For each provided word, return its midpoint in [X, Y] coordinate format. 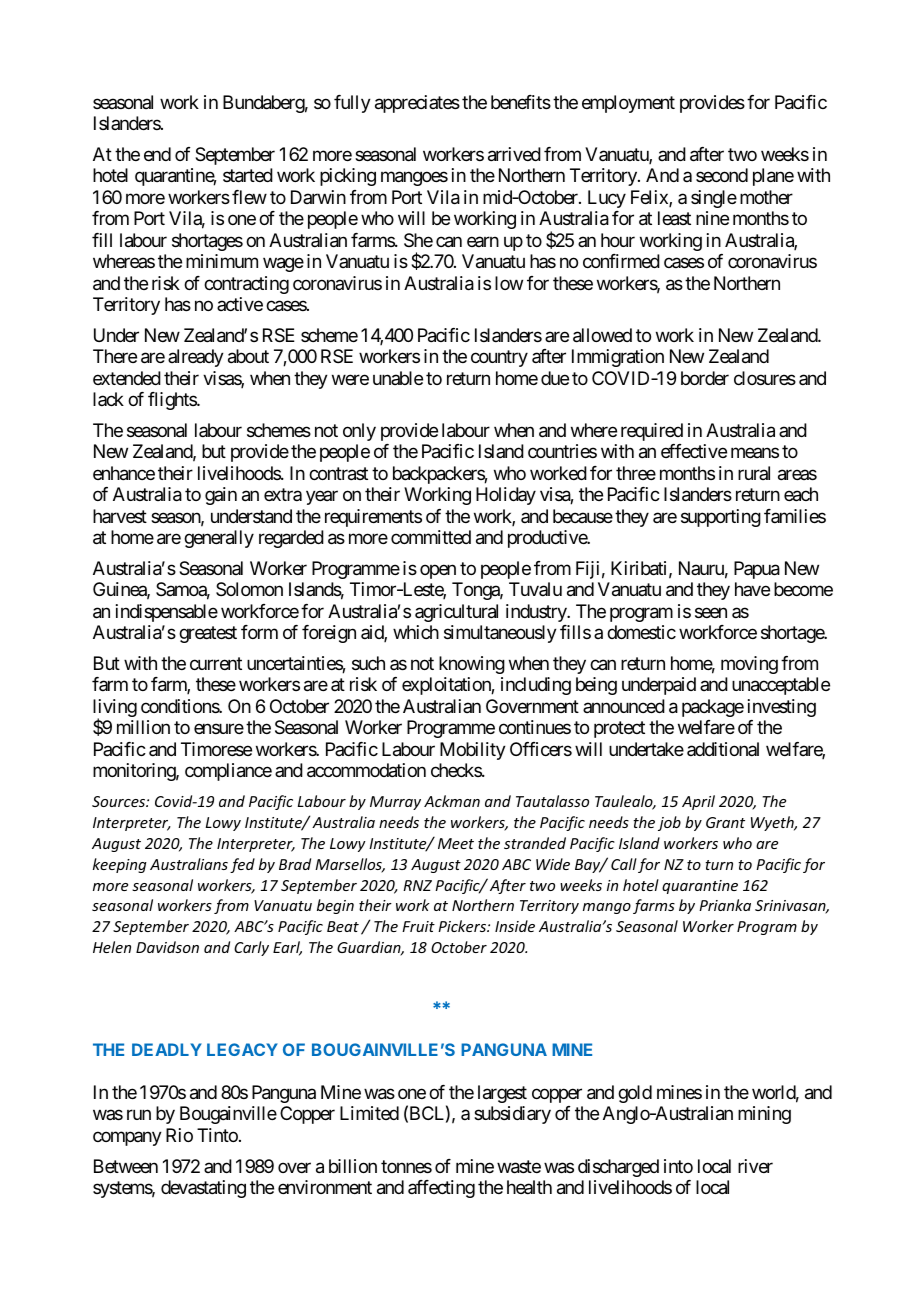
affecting [441, 1189]
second [722, 175]
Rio [179, 1135]
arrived [514, 154]
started [248, 175]
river [755, 1166]
